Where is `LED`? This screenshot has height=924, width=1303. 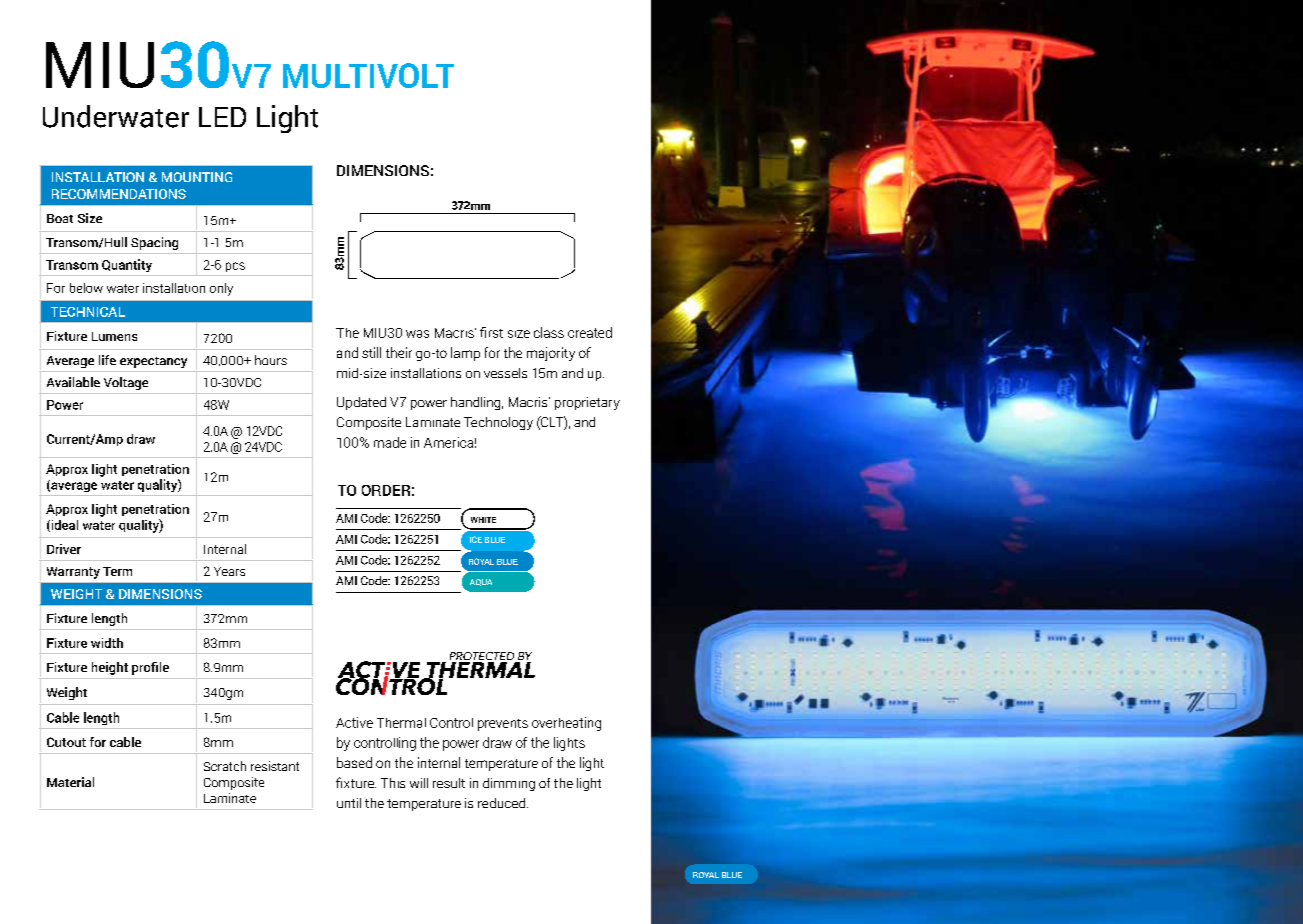 LED is located at coordinates (222, 117).
